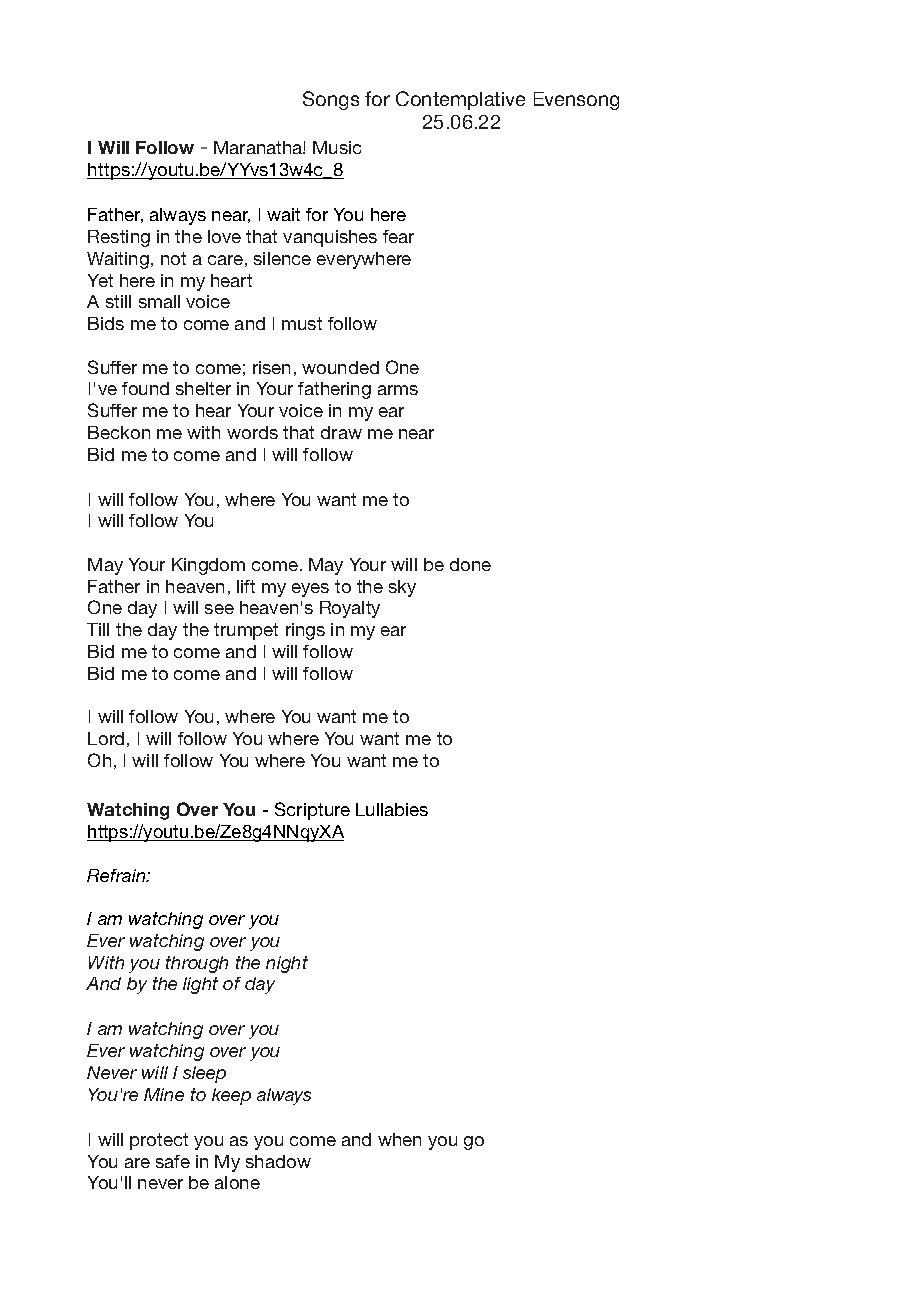 This screenshot has height=1308, width=924. What do you see at coordinates (119, 238) in the screenshot?
I see `Resting` at bounding box center [119, 238].
